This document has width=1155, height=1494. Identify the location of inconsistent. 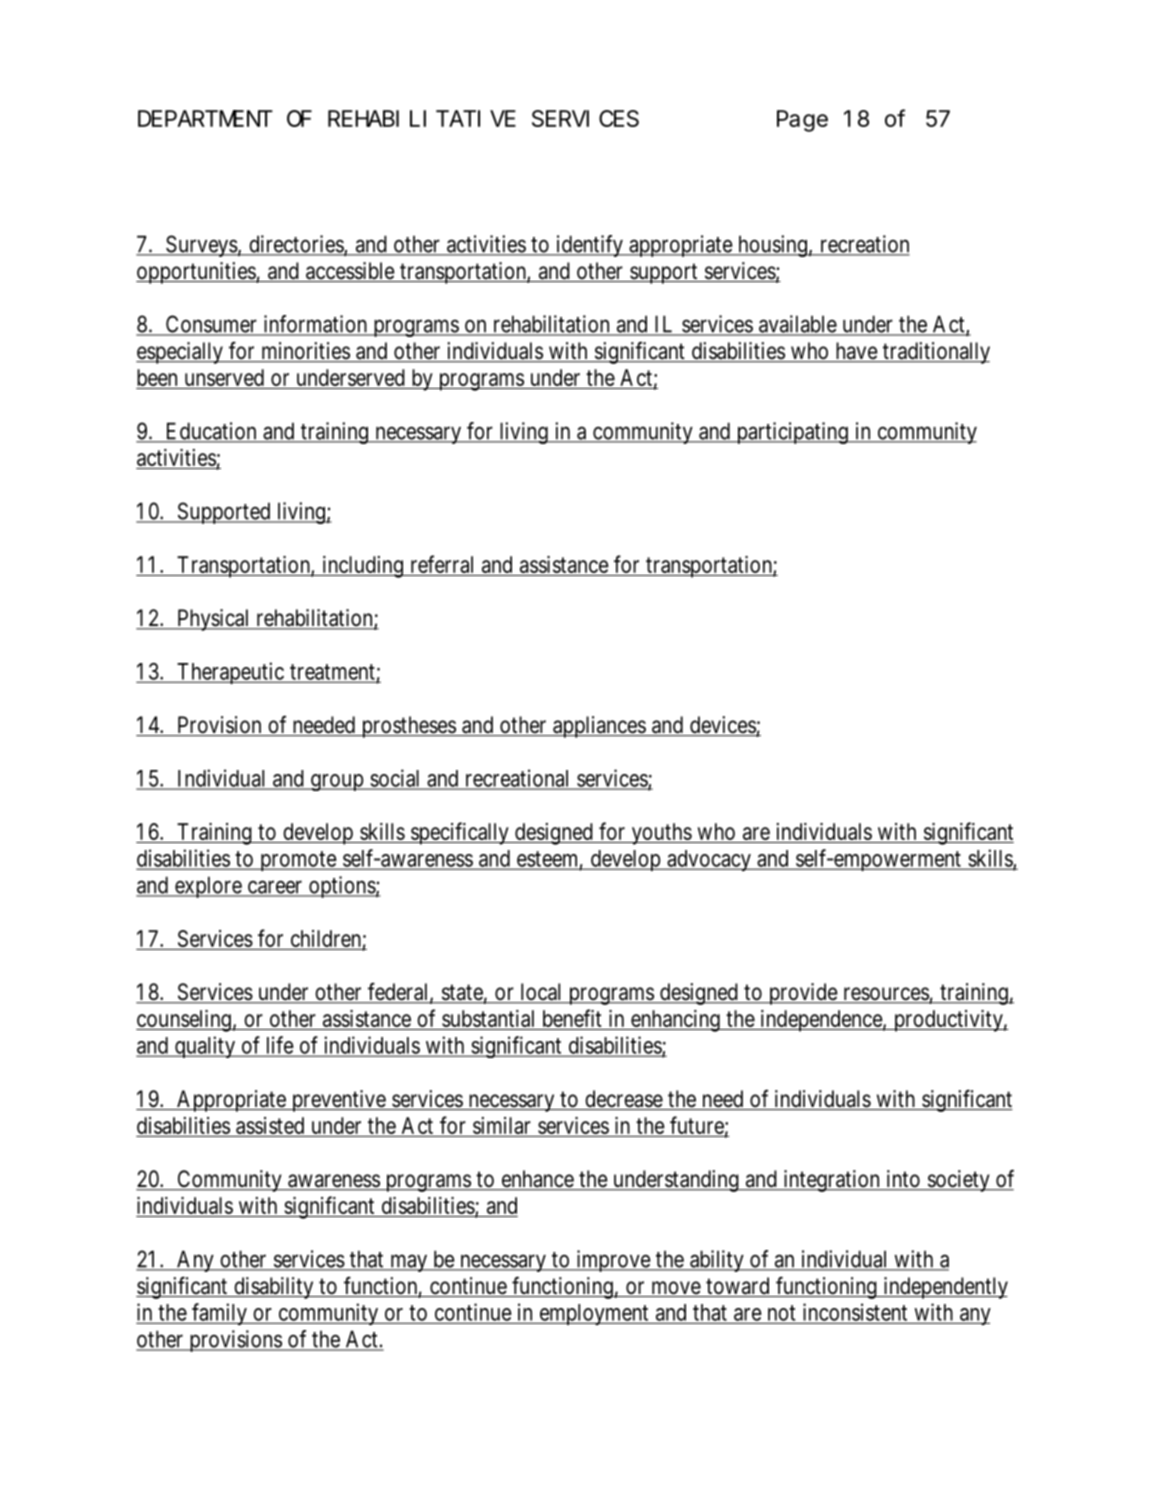
(855, 1312).
